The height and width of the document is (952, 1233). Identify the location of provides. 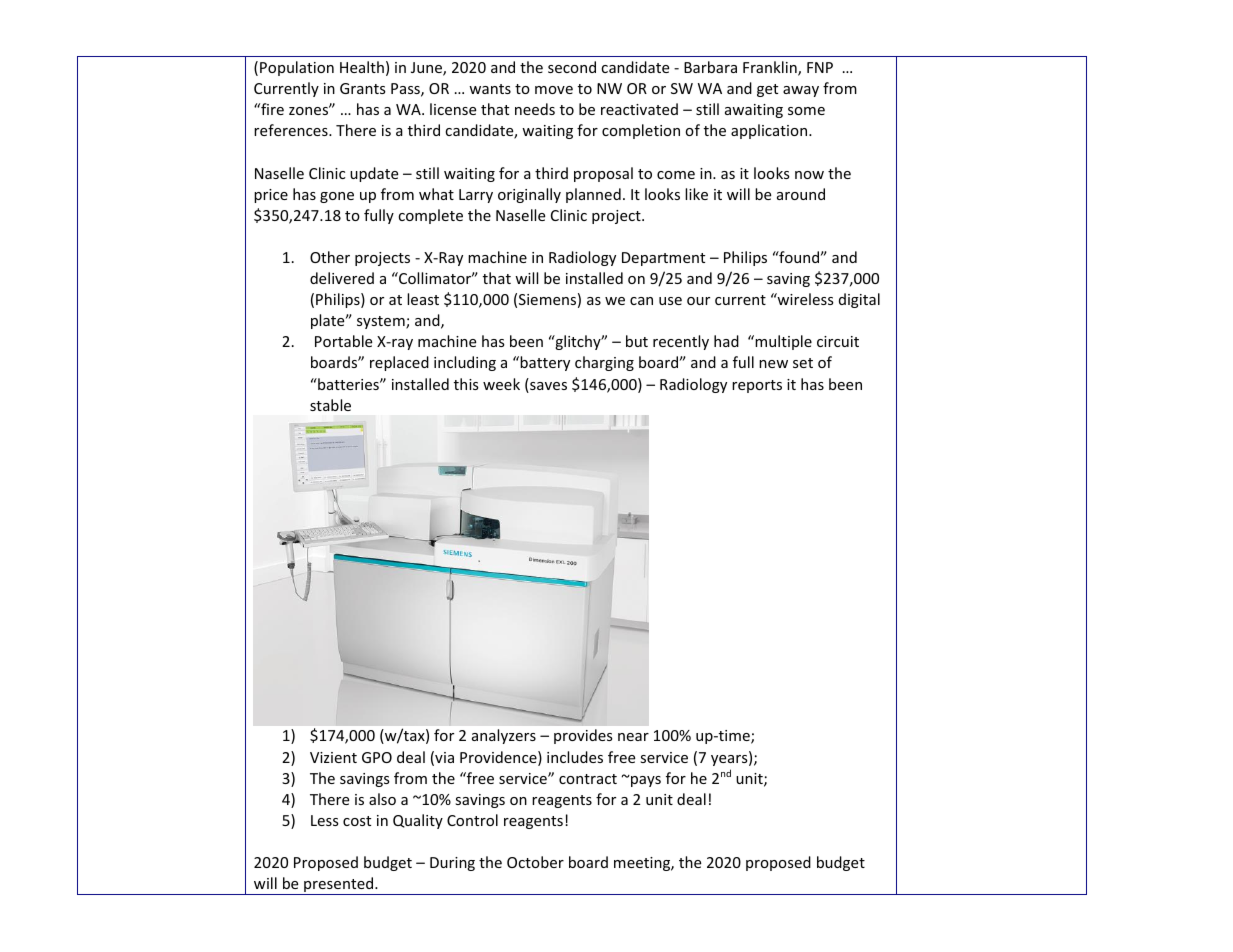
(583, 736).
